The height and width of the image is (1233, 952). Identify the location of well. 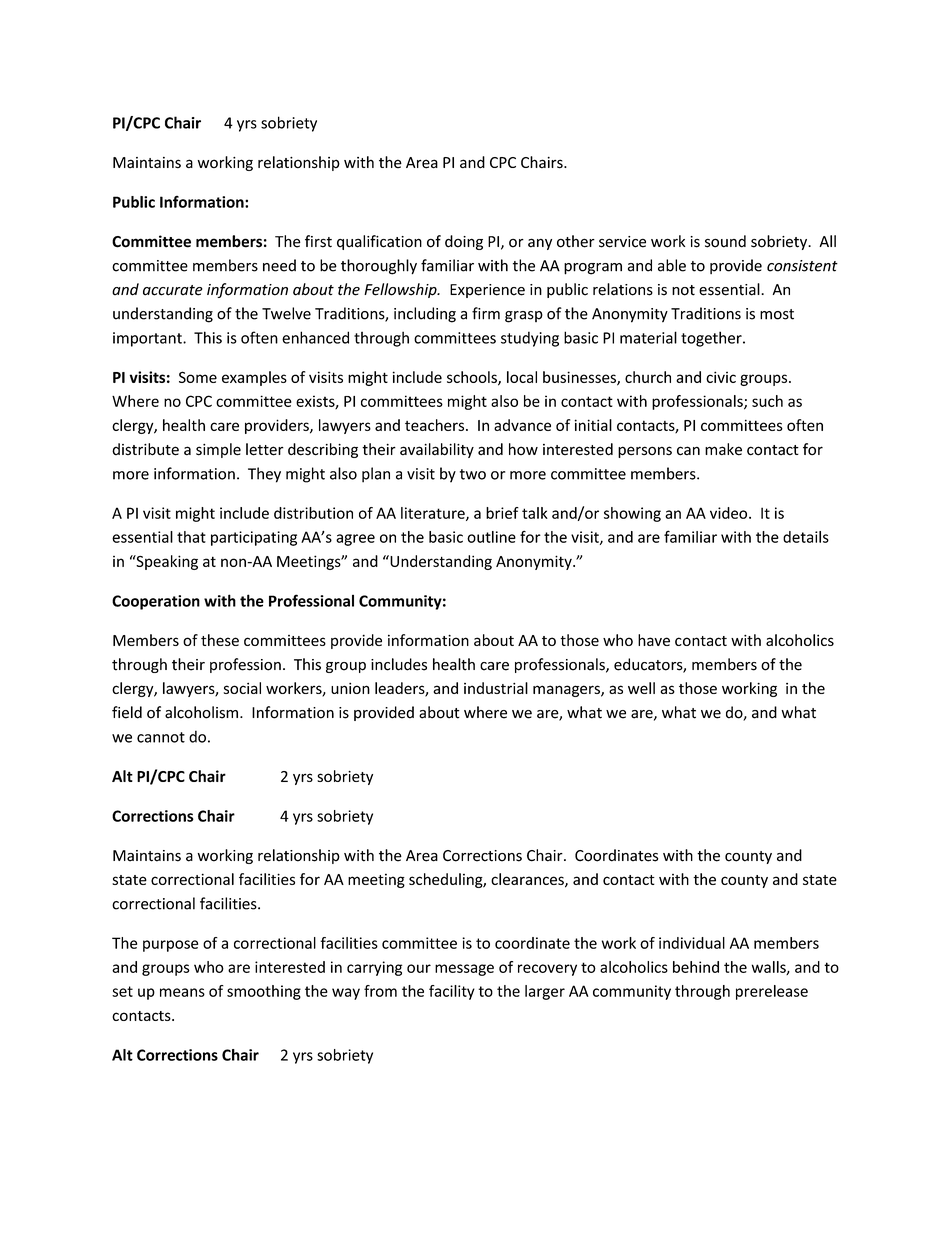
(641, 688).
